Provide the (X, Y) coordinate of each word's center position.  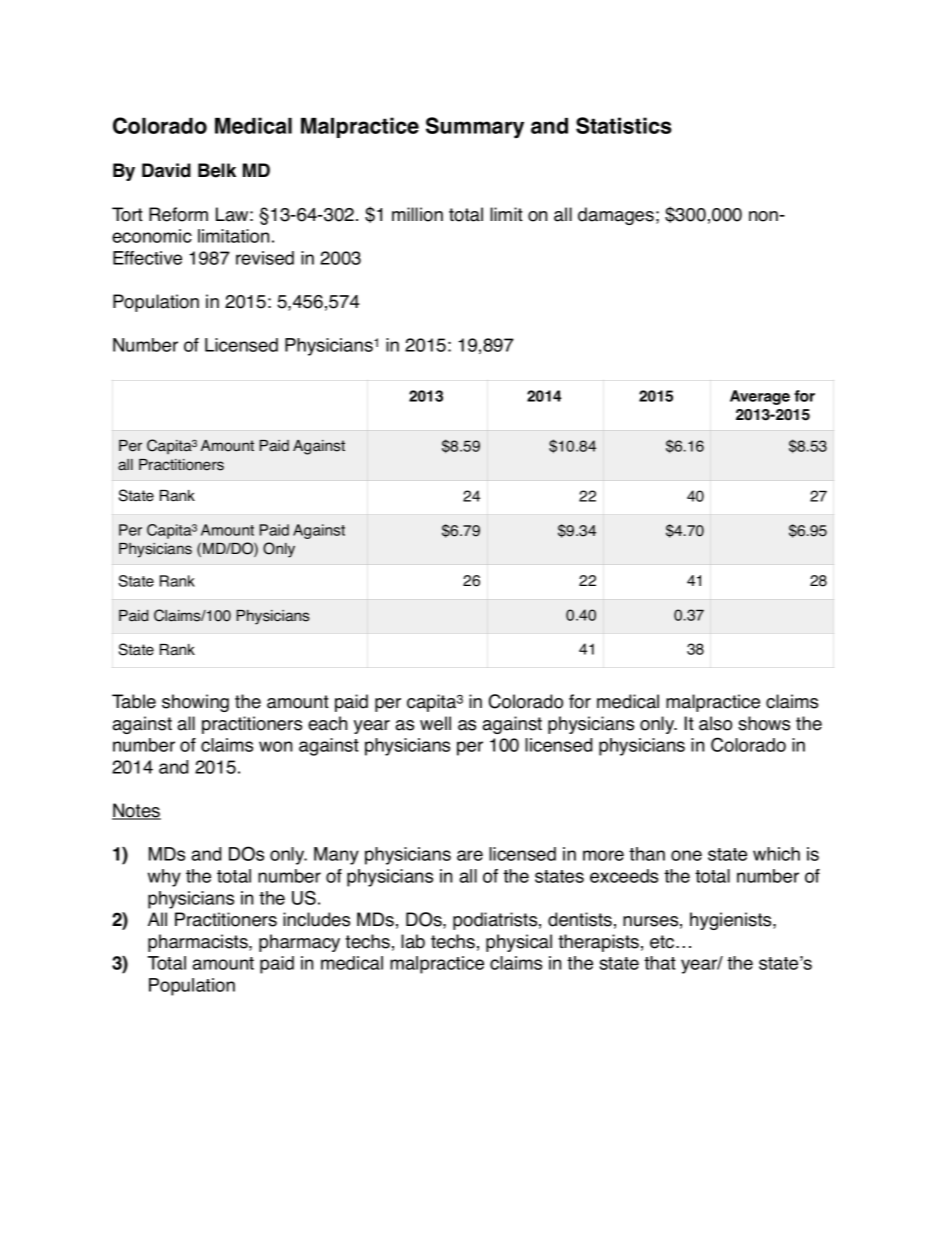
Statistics (624, 125)
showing (195, 703)
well (435, 723)
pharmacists (199, 943)
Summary (475, 127)
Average (760, 397)
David (166, 170)
